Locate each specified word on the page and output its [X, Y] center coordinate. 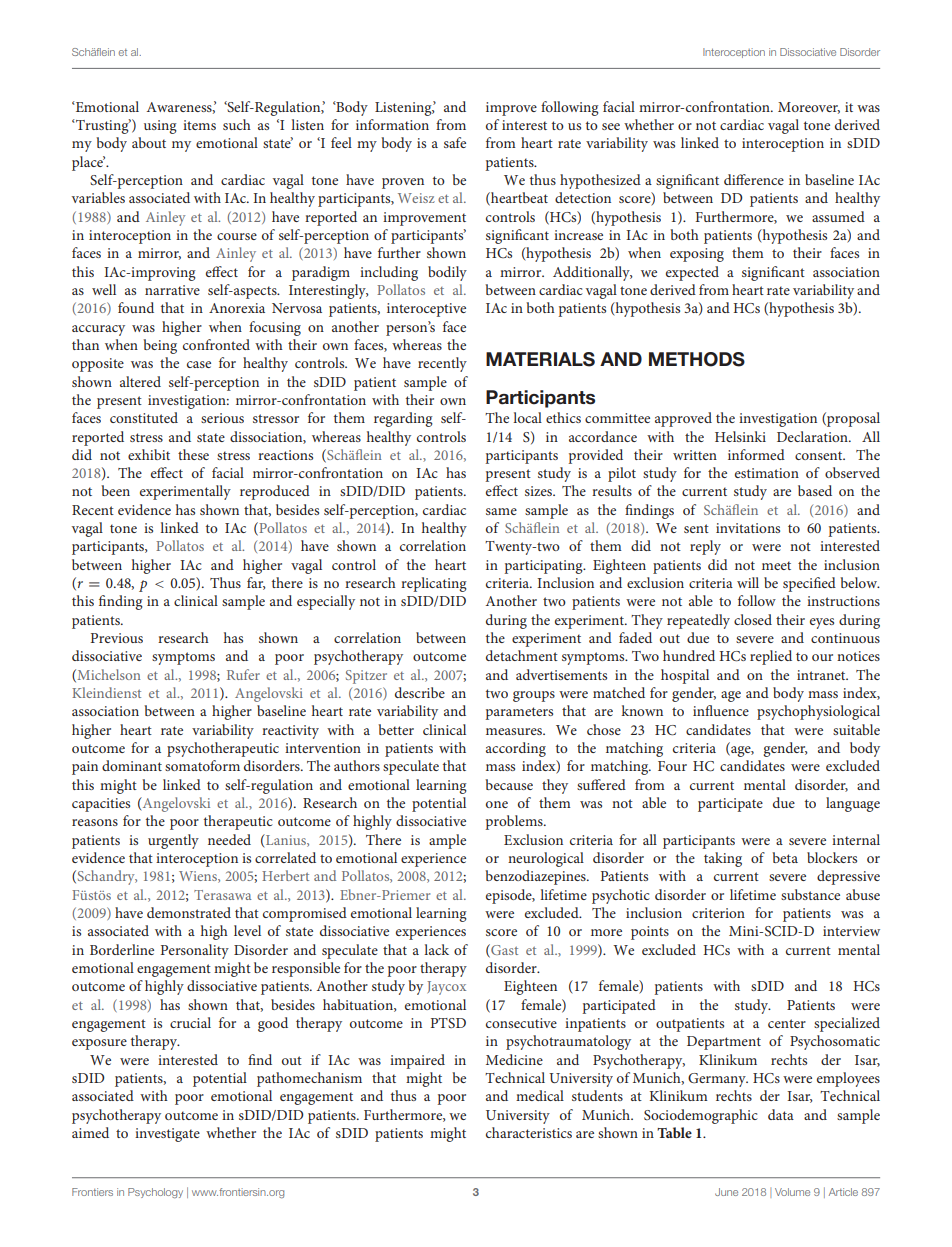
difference [754, 179]
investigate [167, 1135]
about [149, 142]
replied [771, 657]
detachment [522, 655]
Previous [117, 638]
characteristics [529, 1132]
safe [455, 142]
